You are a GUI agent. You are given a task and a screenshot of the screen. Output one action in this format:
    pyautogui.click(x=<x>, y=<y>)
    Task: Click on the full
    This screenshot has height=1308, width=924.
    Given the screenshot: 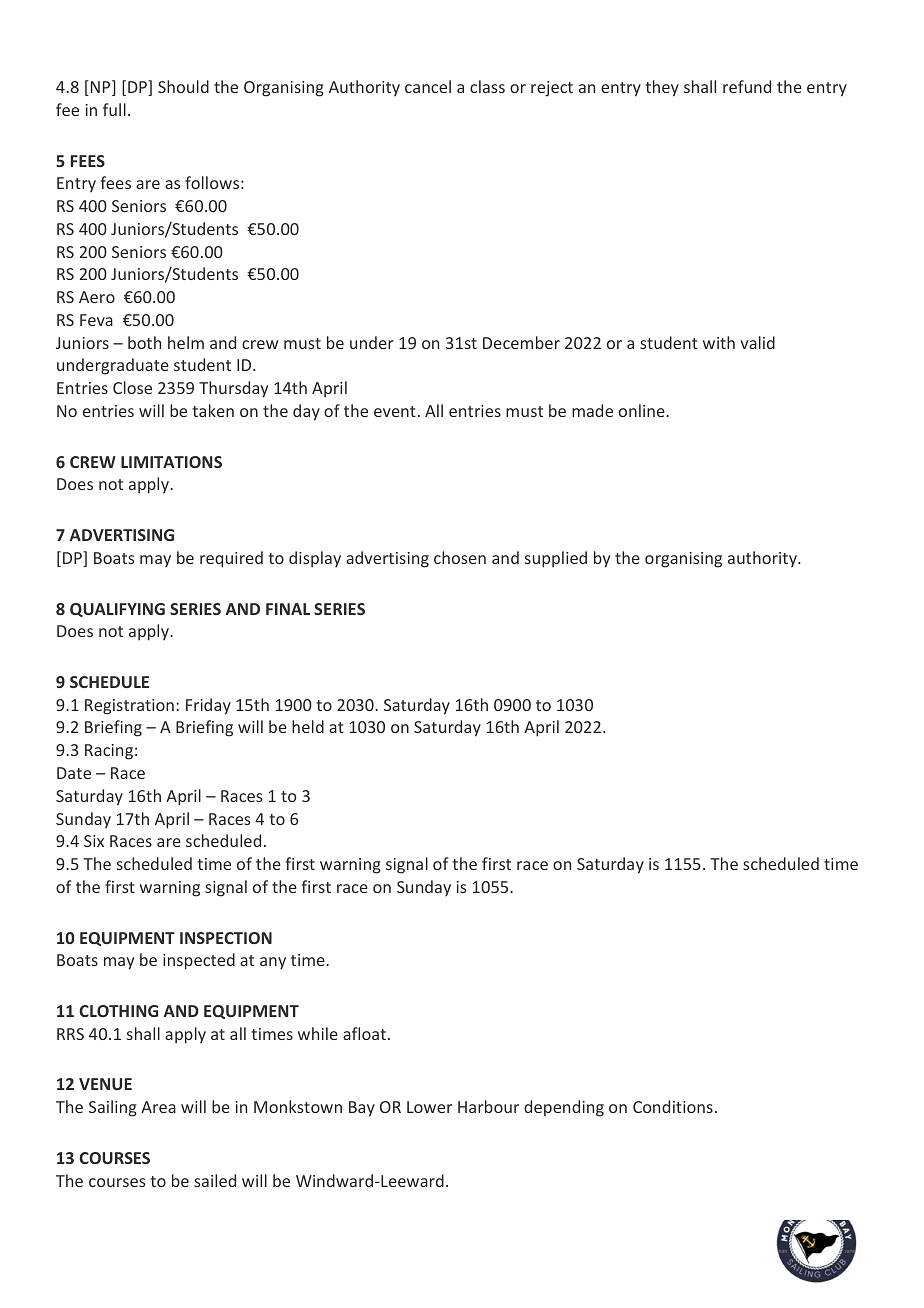 What is the action you would take?
    pyautogui.click(x=114, y=109)
